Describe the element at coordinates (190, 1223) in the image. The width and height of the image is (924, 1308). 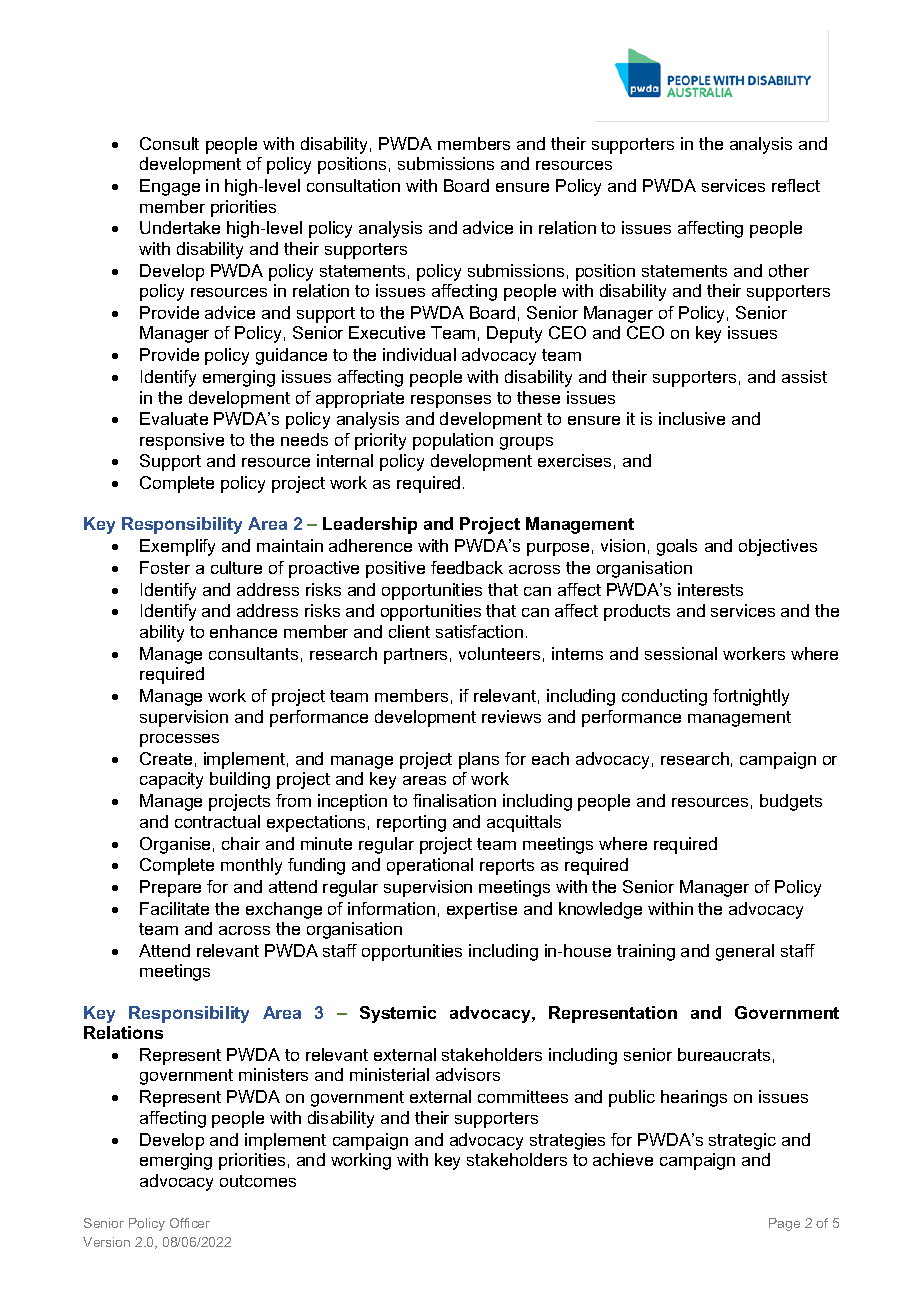
I see `Officer` at that location.
